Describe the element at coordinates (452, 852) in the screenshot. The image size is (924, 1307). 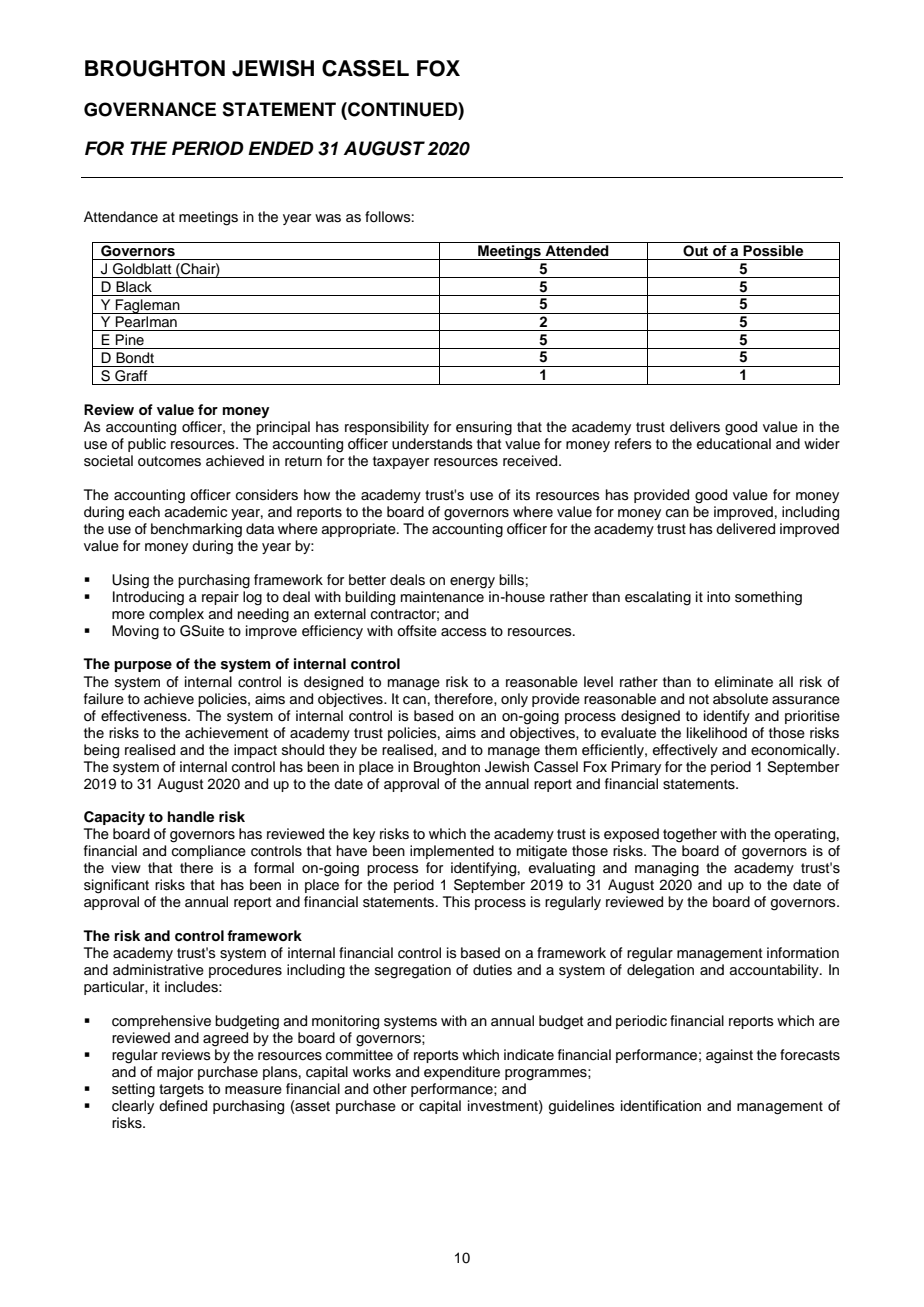
I see `implemented` at that location.
